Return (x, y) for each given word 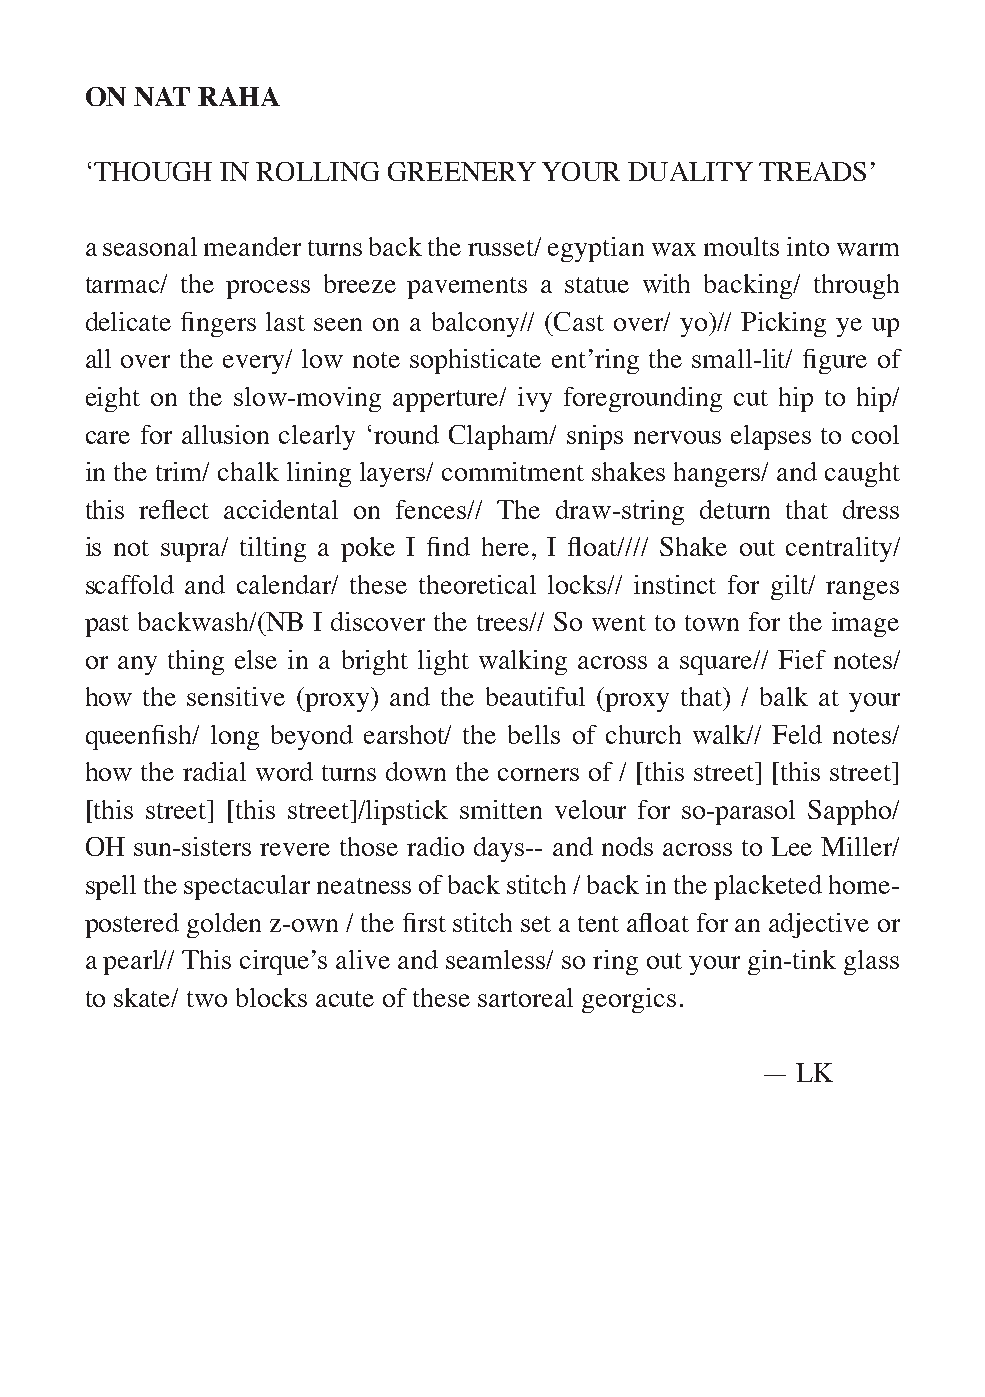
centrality (840, 549)
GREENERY (462, 171)
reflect (174, 509)
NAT (162, 96)
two (207, 999)
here (505, 546)
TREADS (812, 171)
